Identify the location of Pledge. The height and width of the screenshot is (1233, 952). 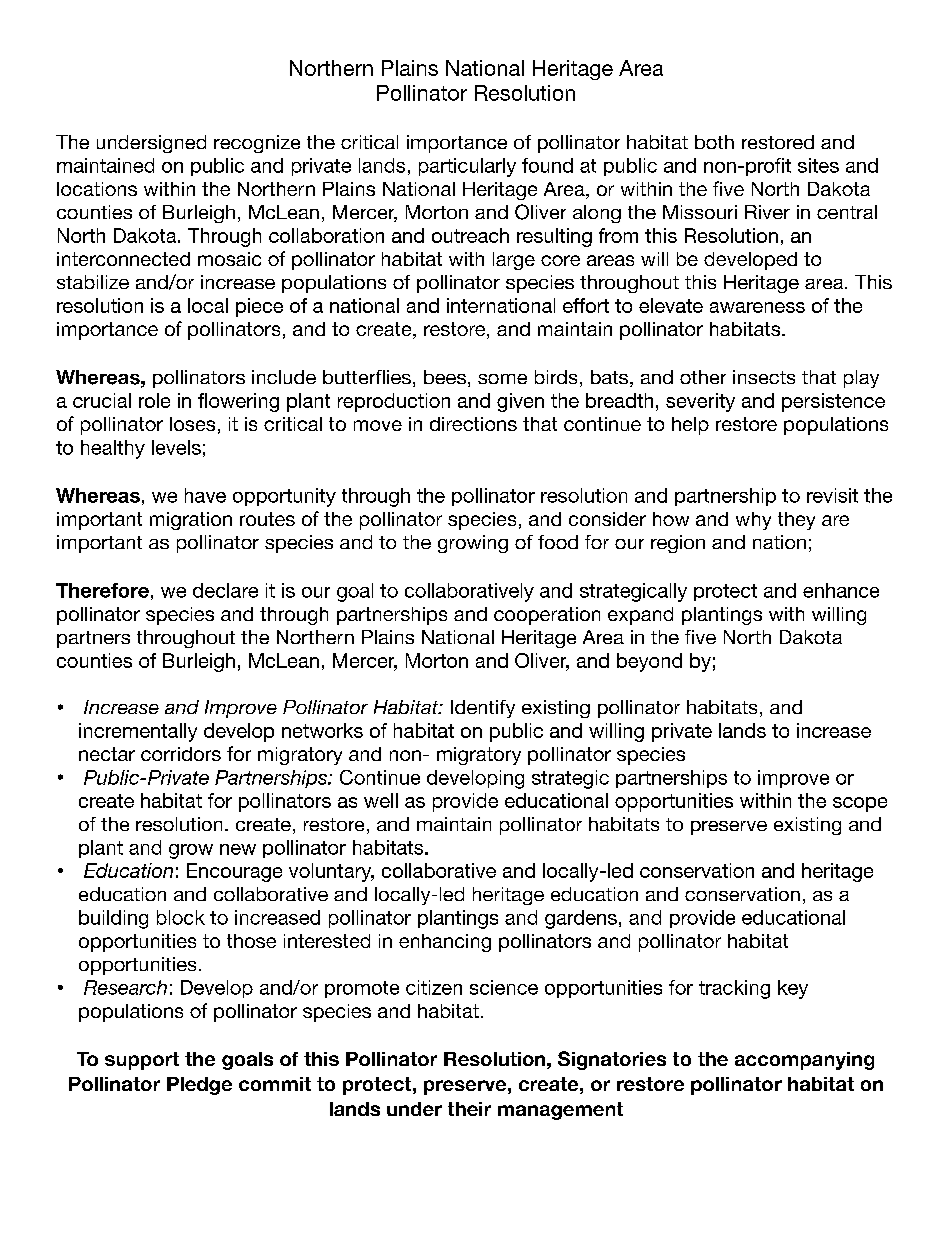
(199, 1086).
